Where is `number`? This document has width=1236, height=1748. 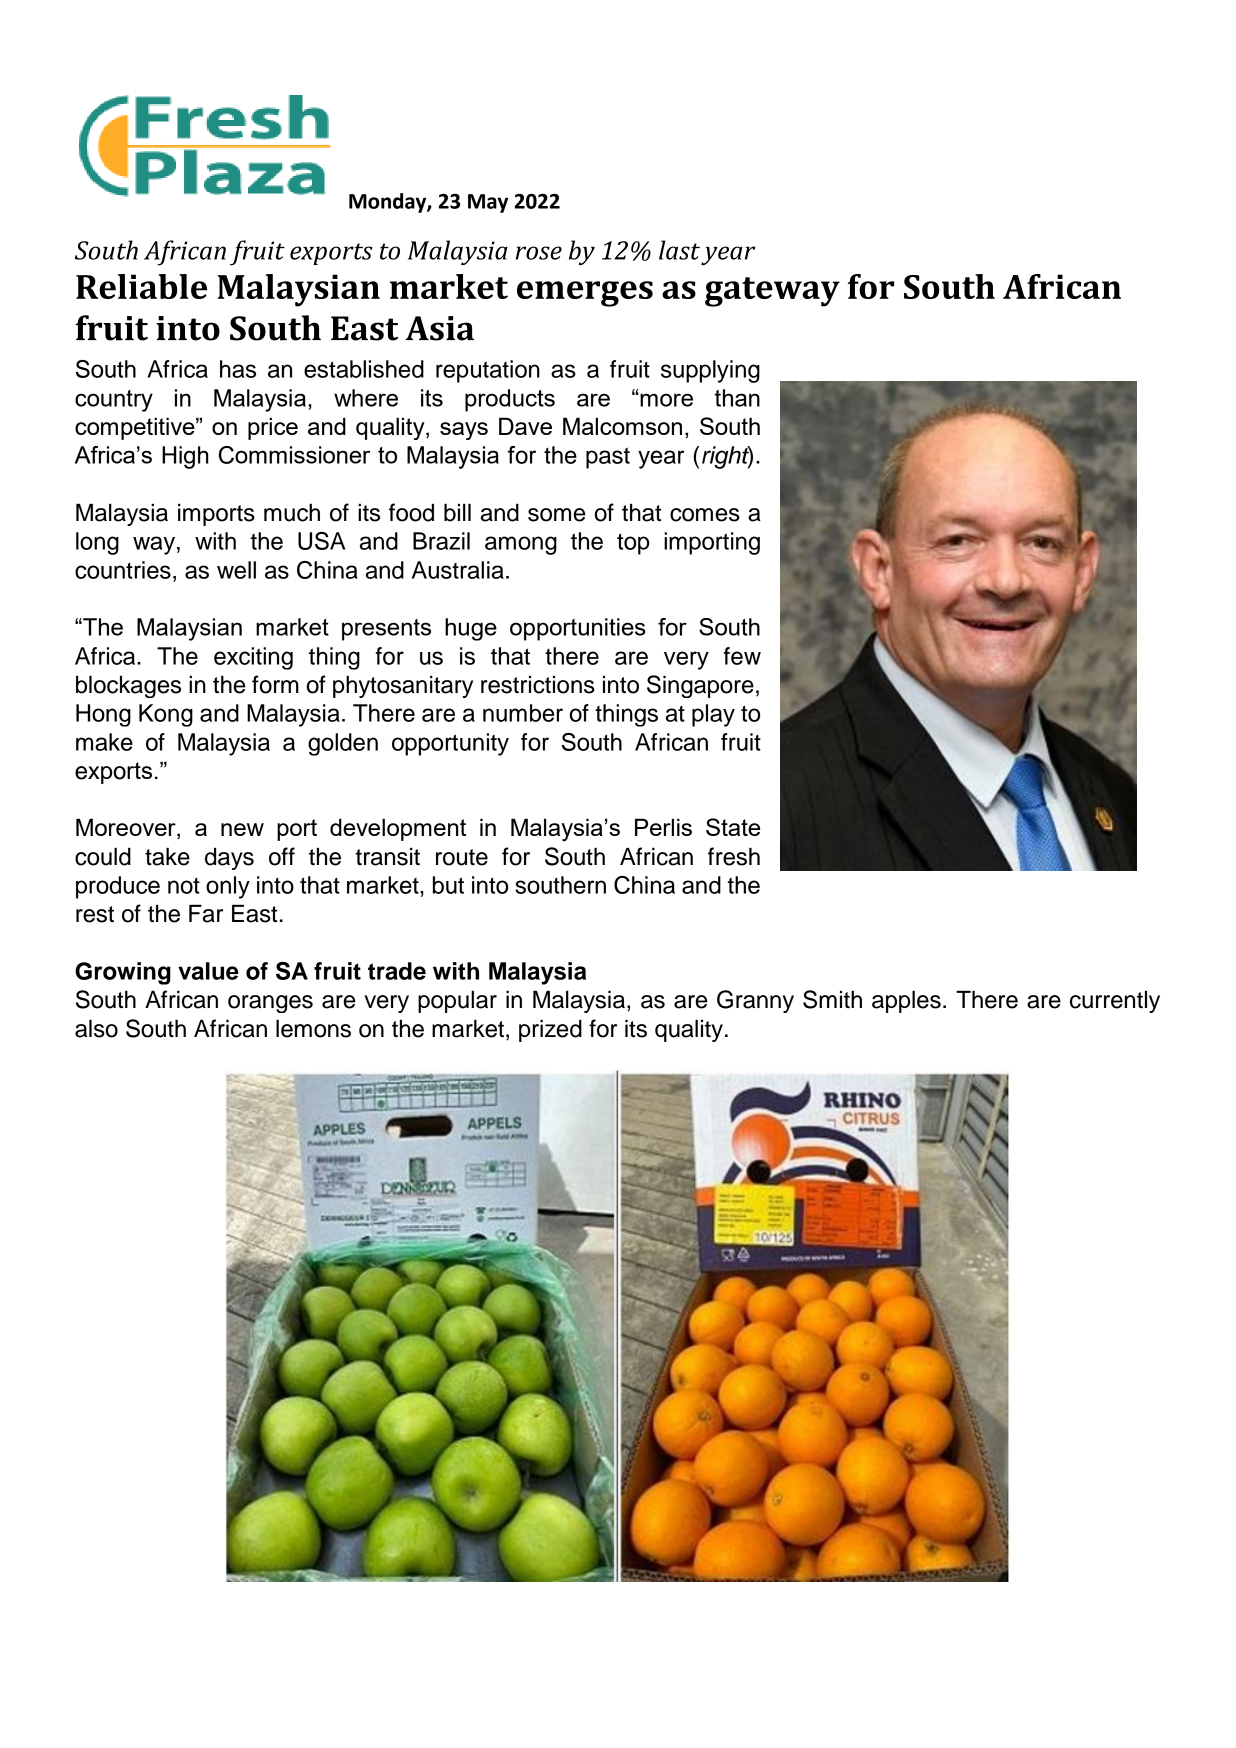 number is located at coordinates (523, 713).
